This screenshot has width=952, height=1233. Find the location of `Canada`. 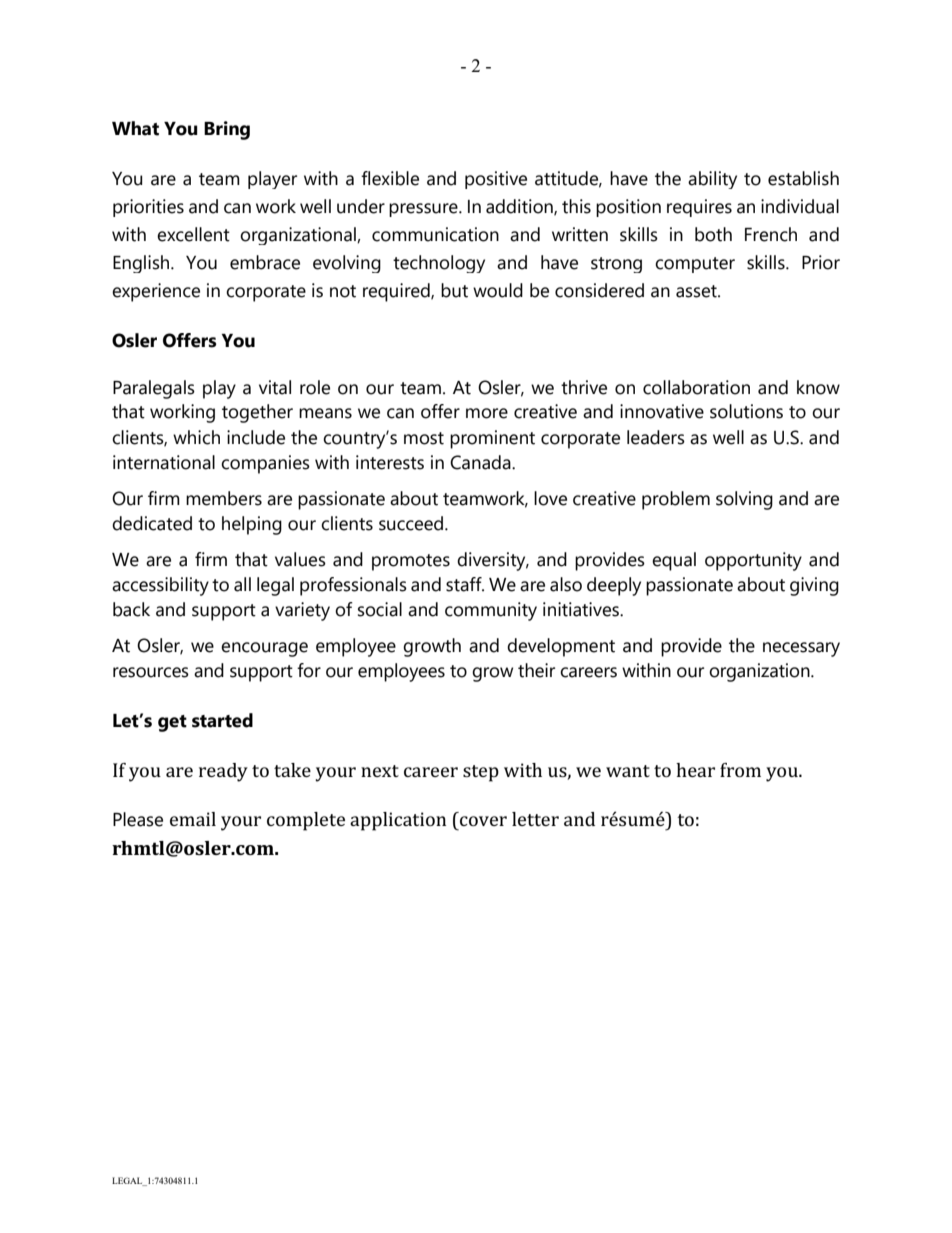

Canada is located at coordinates (481, 462).
